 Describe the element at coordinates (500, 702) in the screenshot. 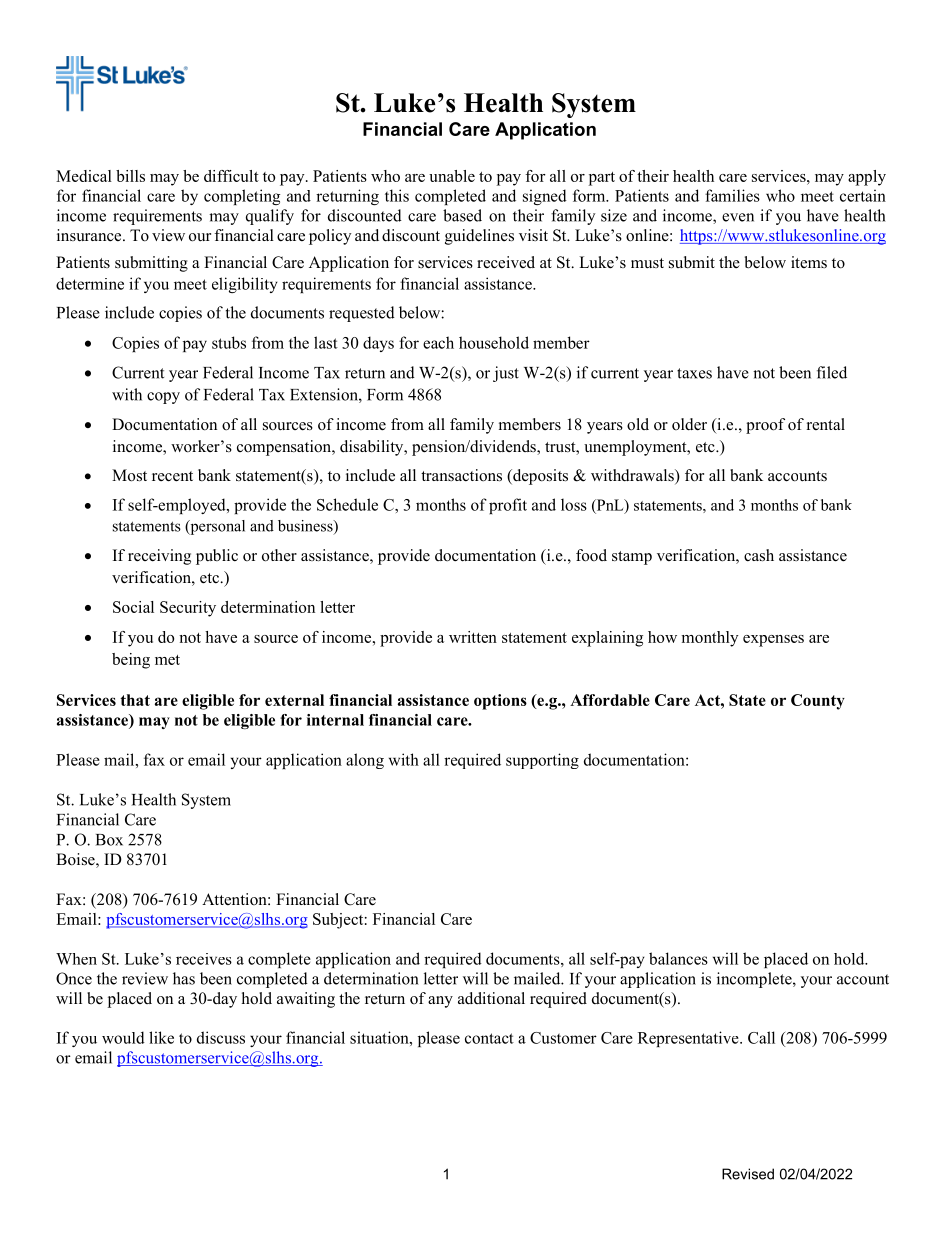

I see `options` at that location.
